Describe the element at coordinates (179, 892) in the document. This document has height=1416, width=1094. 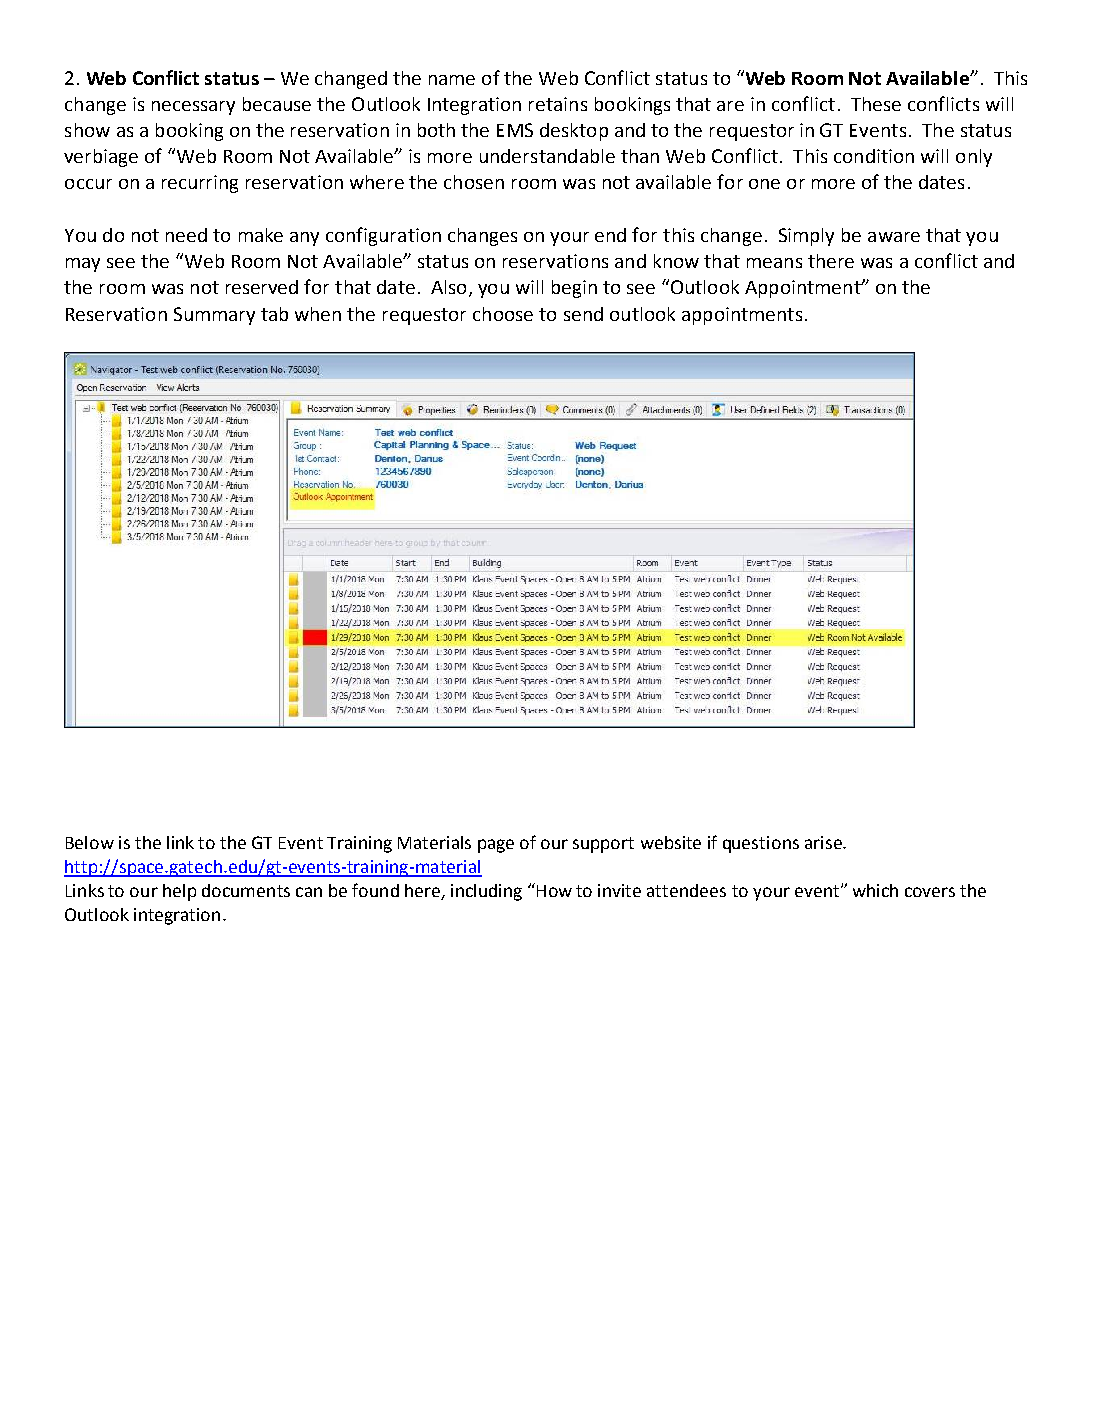
I see `help` at that location.
